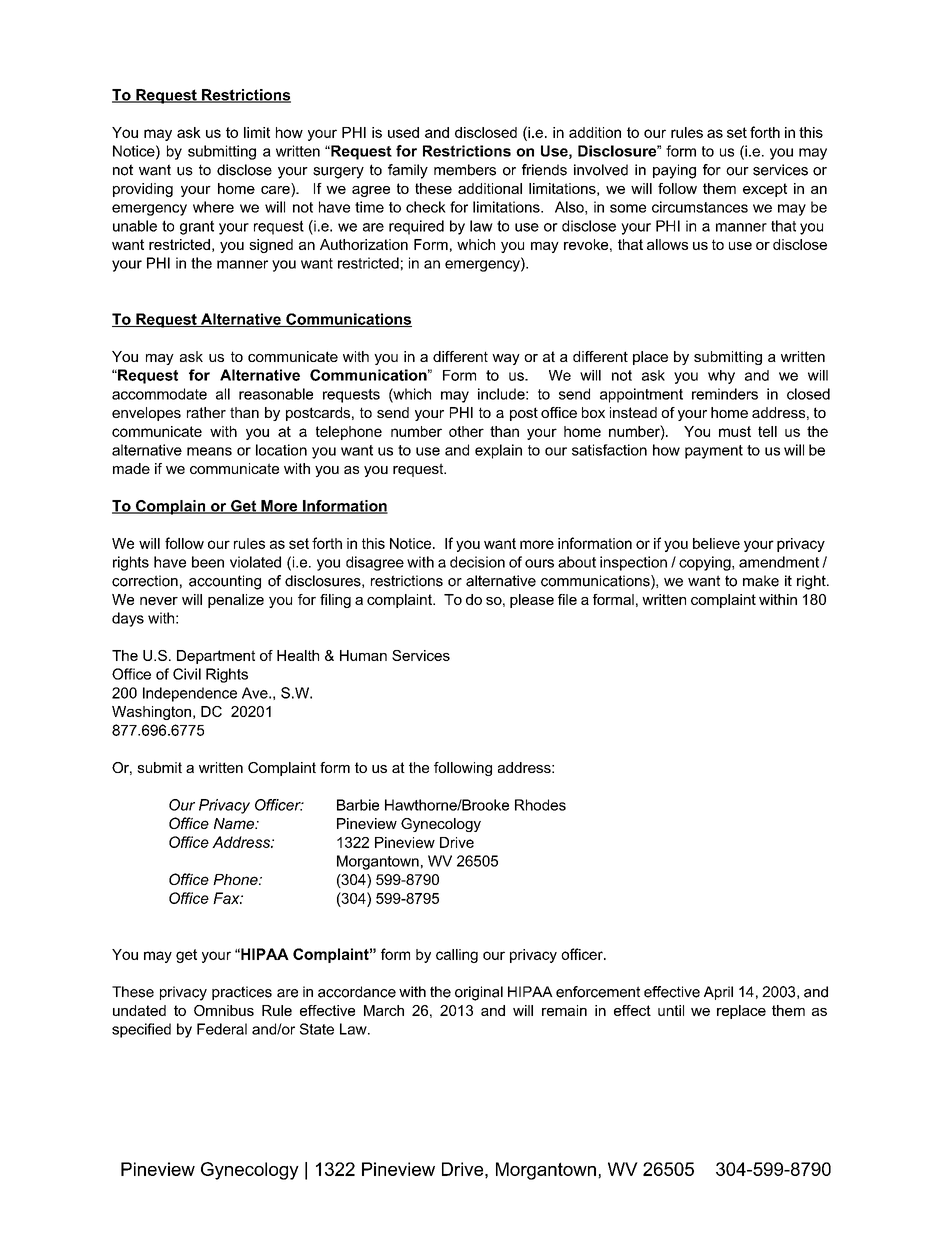  Describe the element at coordinates (714, 452) in the image. I see `payment` at that location.
